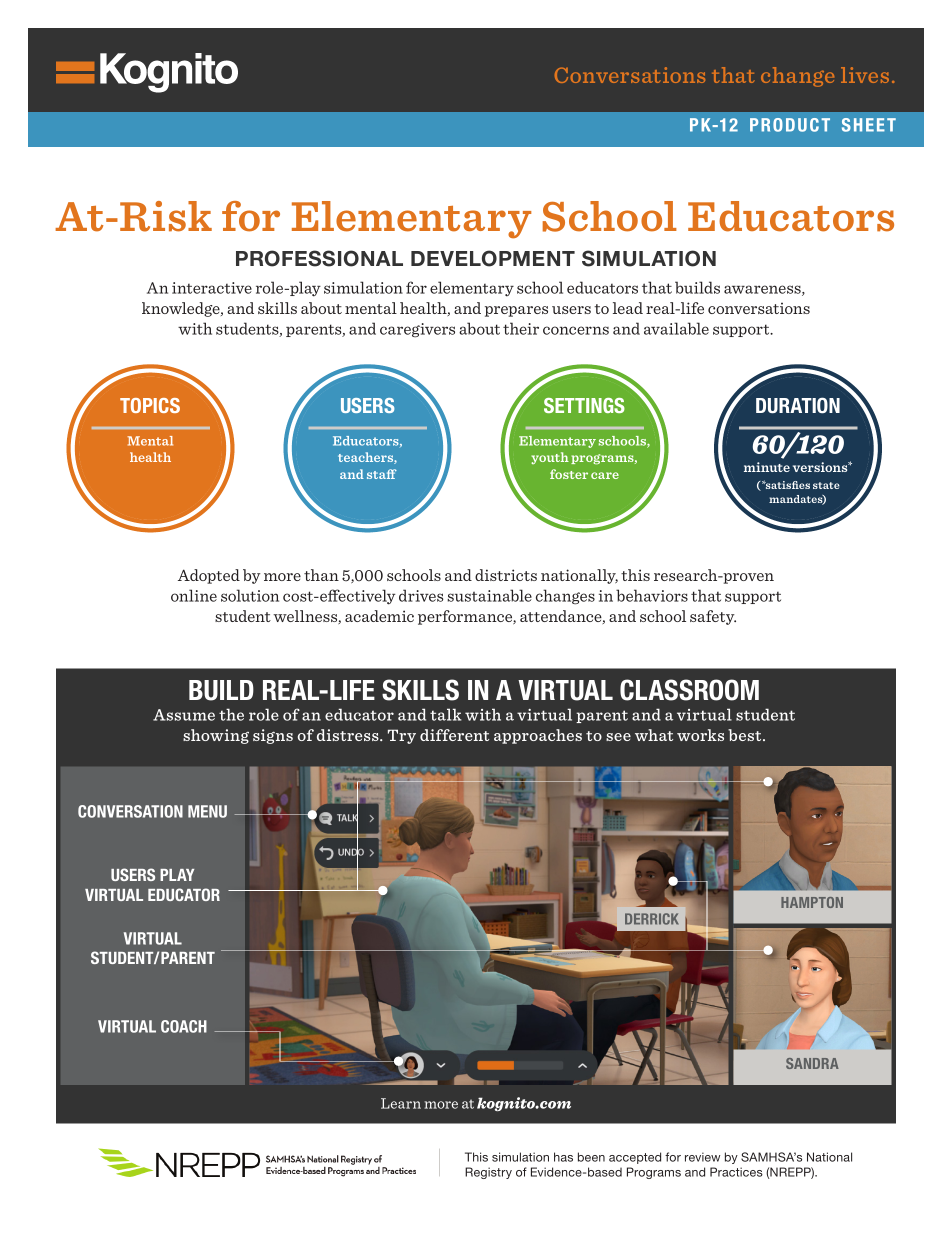  I want to click on MENU, so click(207, 811).
